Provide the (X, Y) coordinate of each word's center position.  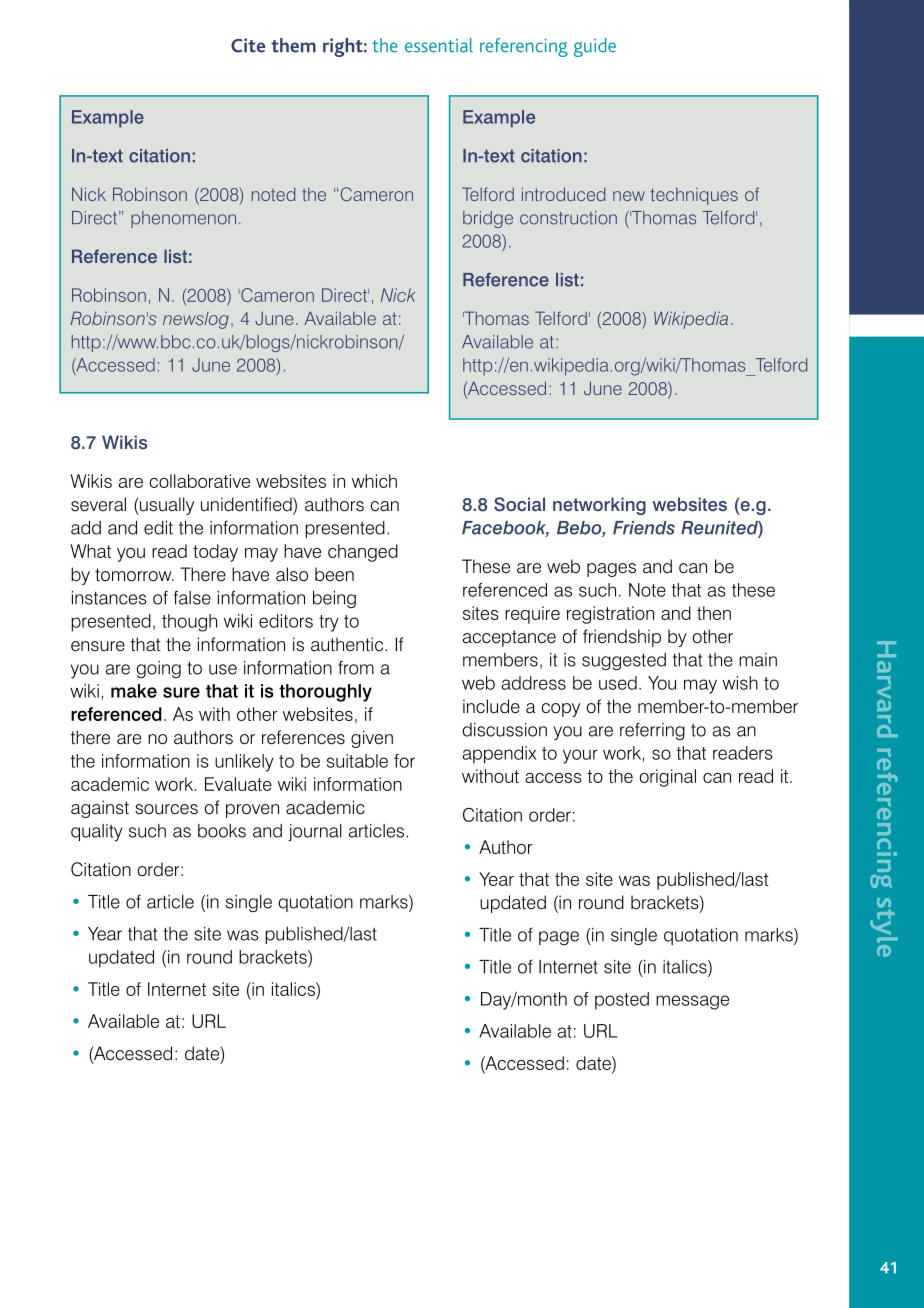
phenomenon (183, 219)
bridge (488, 219)
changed (363, 553)
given (372, 739)
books (222, 831)
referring (652, 731)
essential (439, 45)
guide (594, 47)
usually (166, 506)
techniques (694, 196)
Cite (248, 45)
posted (622, 1001)
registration (610, 615)
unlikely (244, 763)
